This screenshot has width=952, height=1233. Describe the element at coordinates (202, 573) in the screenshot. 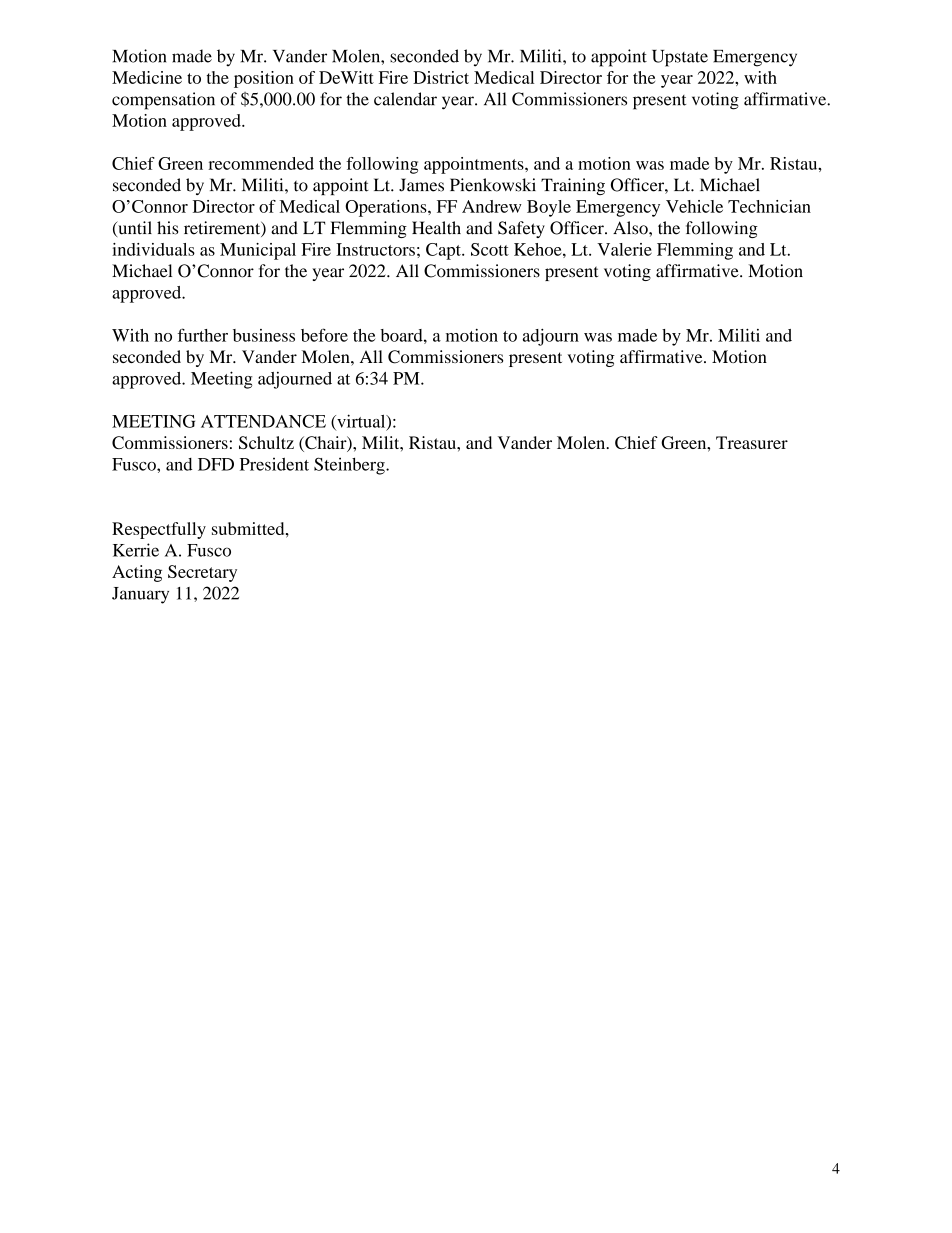

I see `Secretary` at that location.
